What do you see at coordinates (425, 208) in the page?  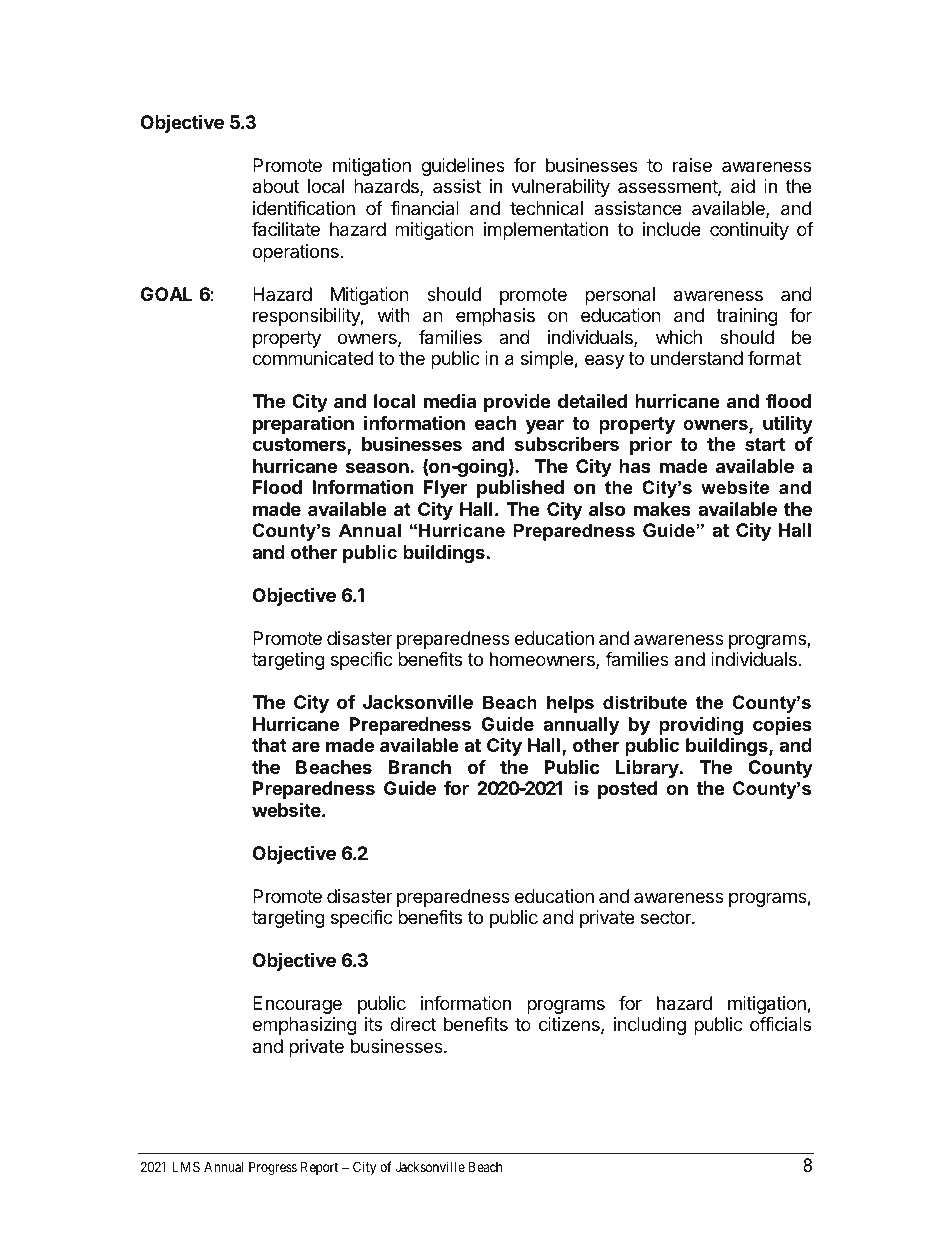 I see `financial` at bounding box center [425, 208].
